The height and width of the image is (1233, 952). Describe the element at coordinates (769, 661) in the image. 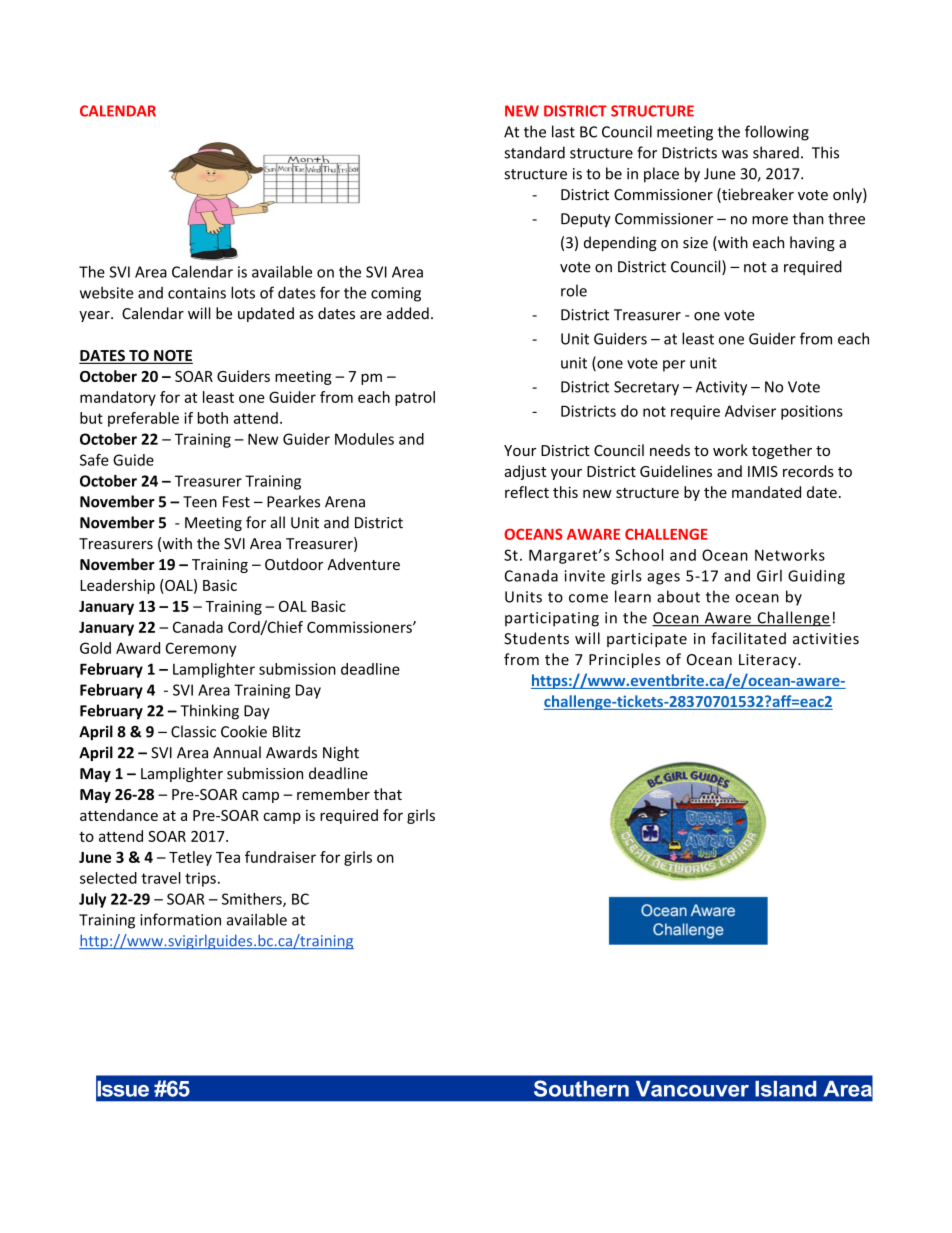

I see `Literacy` at that location.
